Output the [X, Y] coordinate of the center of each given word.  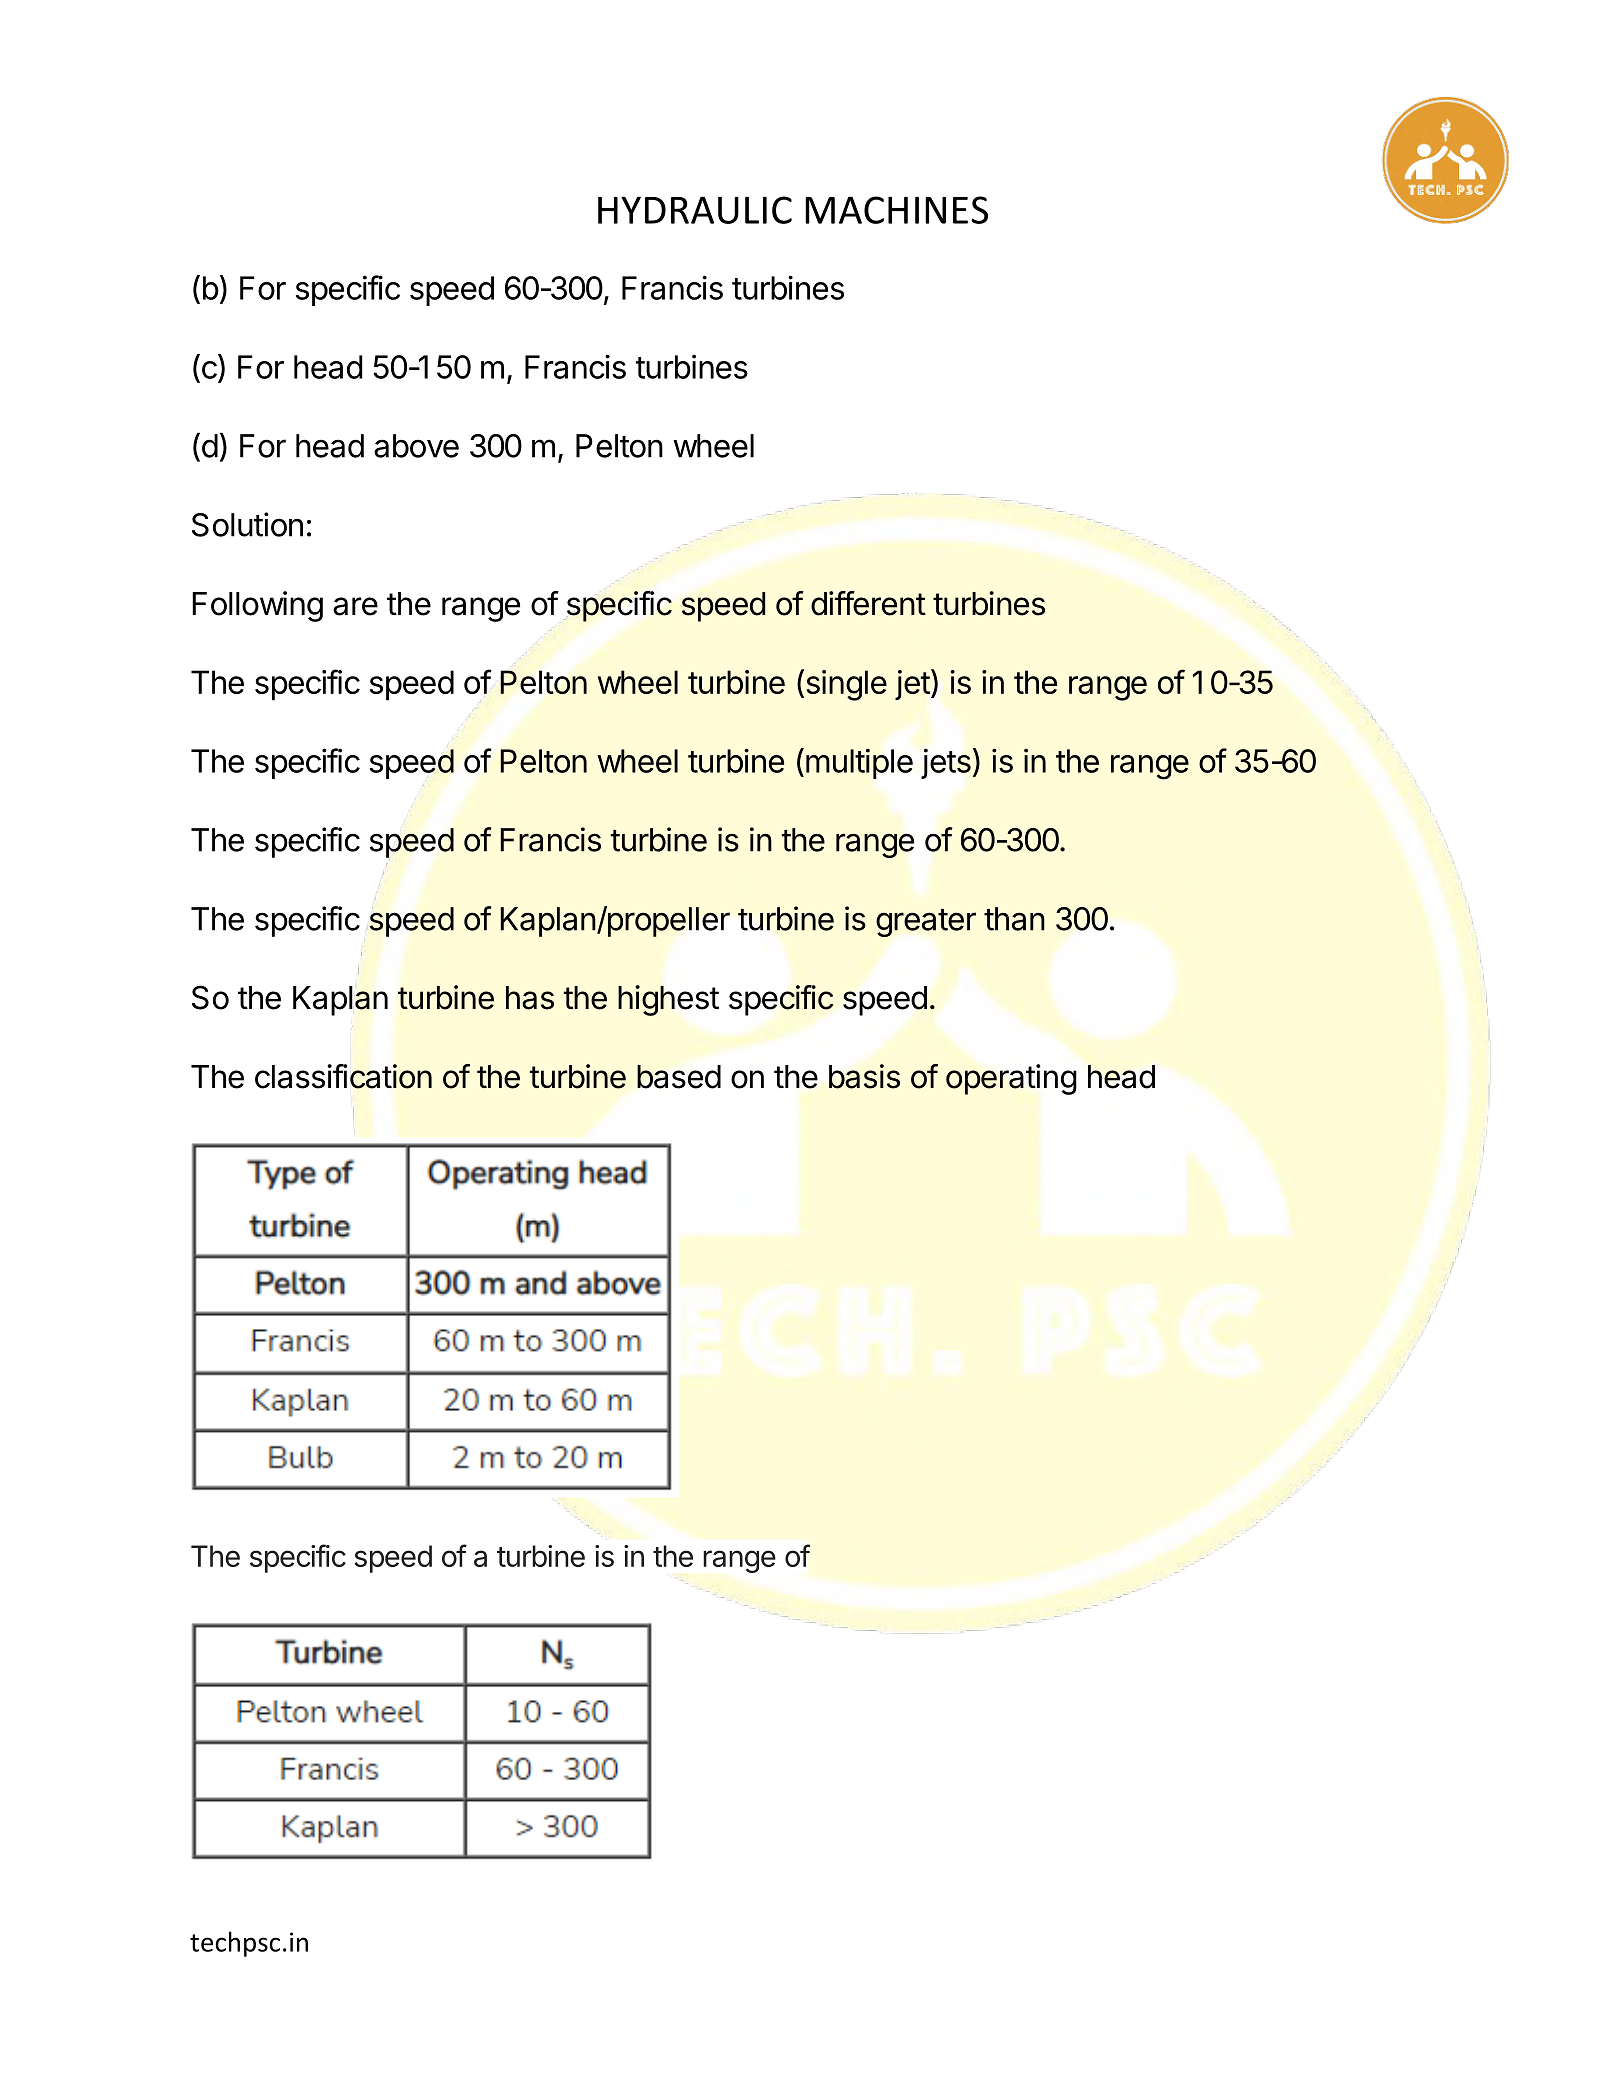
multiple [858, 763]
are [355, 606]
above [416, 446]
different [868, 603]
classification [343, 1076]
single [845, 685]
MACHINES [896, 210]
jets [946, 763]
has [530, 998]
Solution [247, 524]
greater [926, 923]
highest [668, 1000]
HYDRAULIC [695, 210]
